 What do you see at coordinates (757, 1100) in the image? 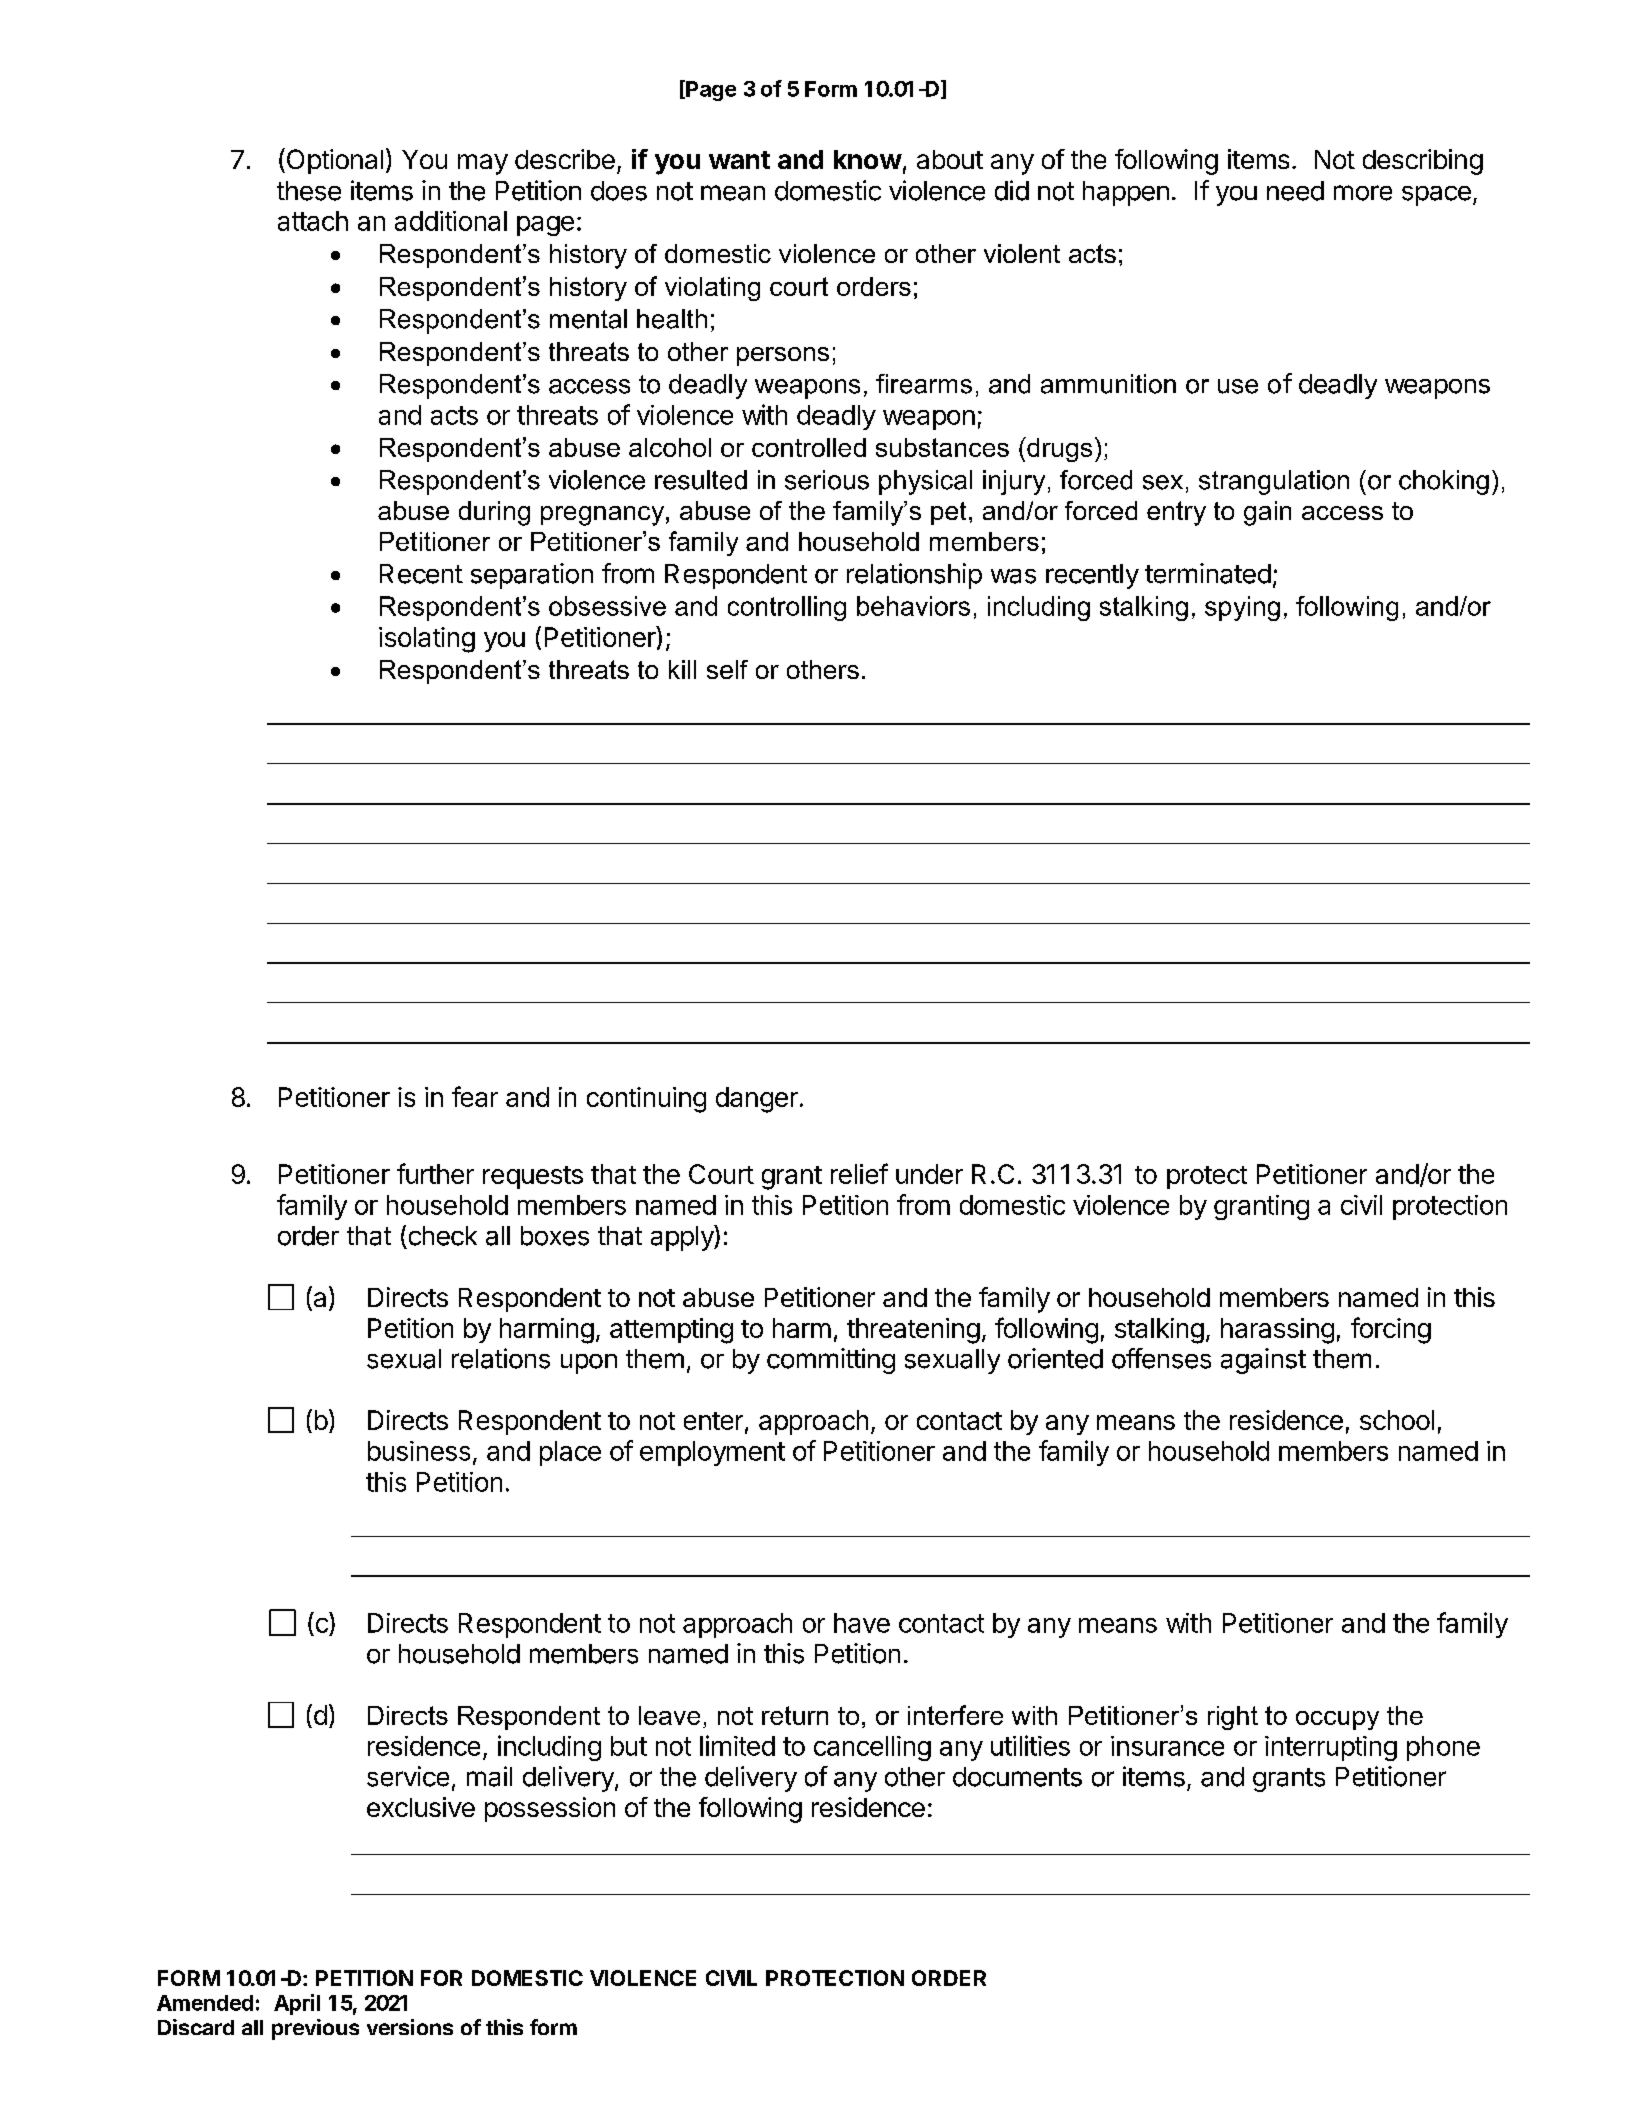
I see `danger` at bounding box center [757, 1100].
